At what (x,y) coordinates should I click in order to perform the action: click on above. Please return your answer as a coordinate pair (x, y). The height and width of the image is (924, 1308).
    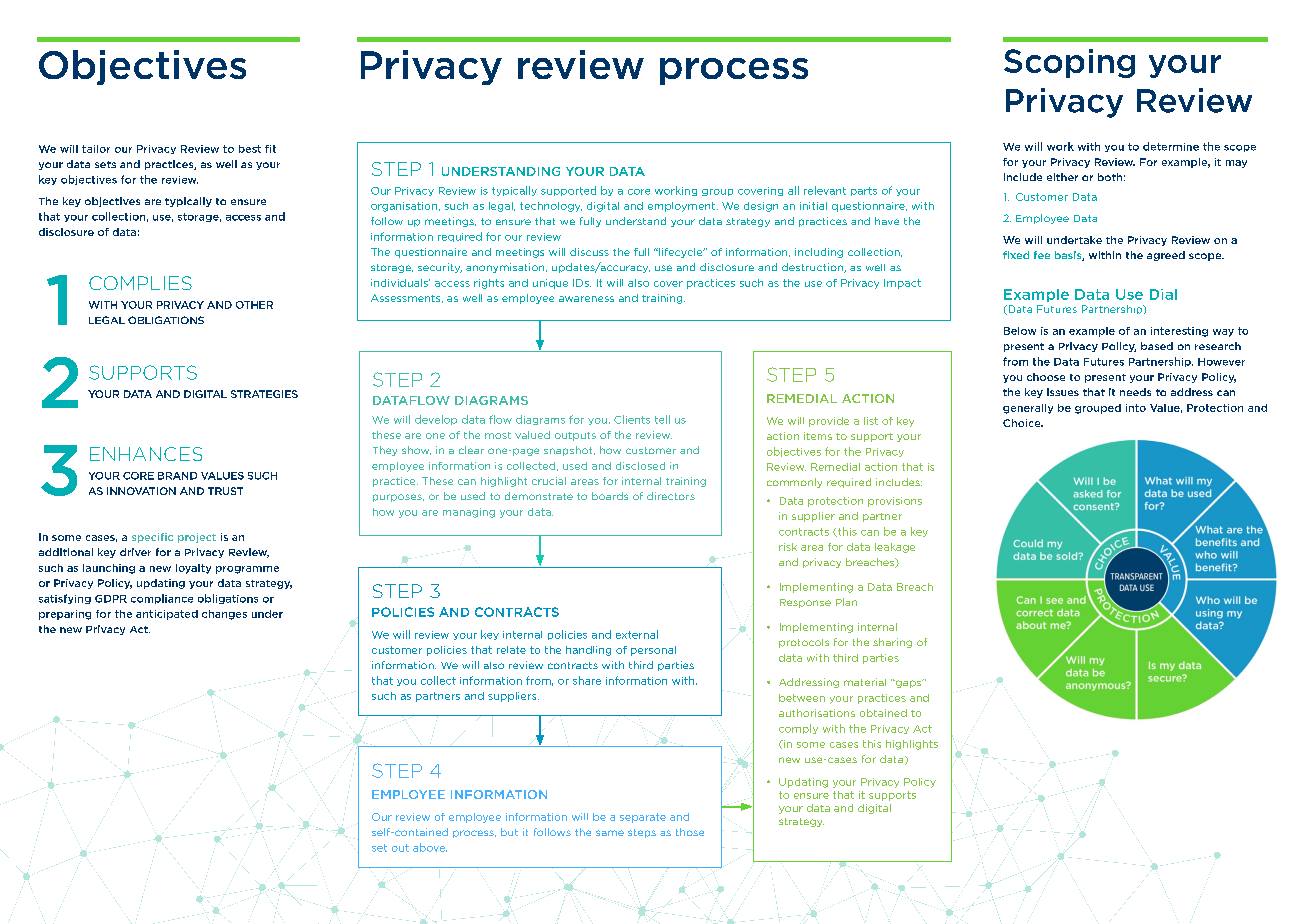
    Looking at the image, I should click on (430, 847).
